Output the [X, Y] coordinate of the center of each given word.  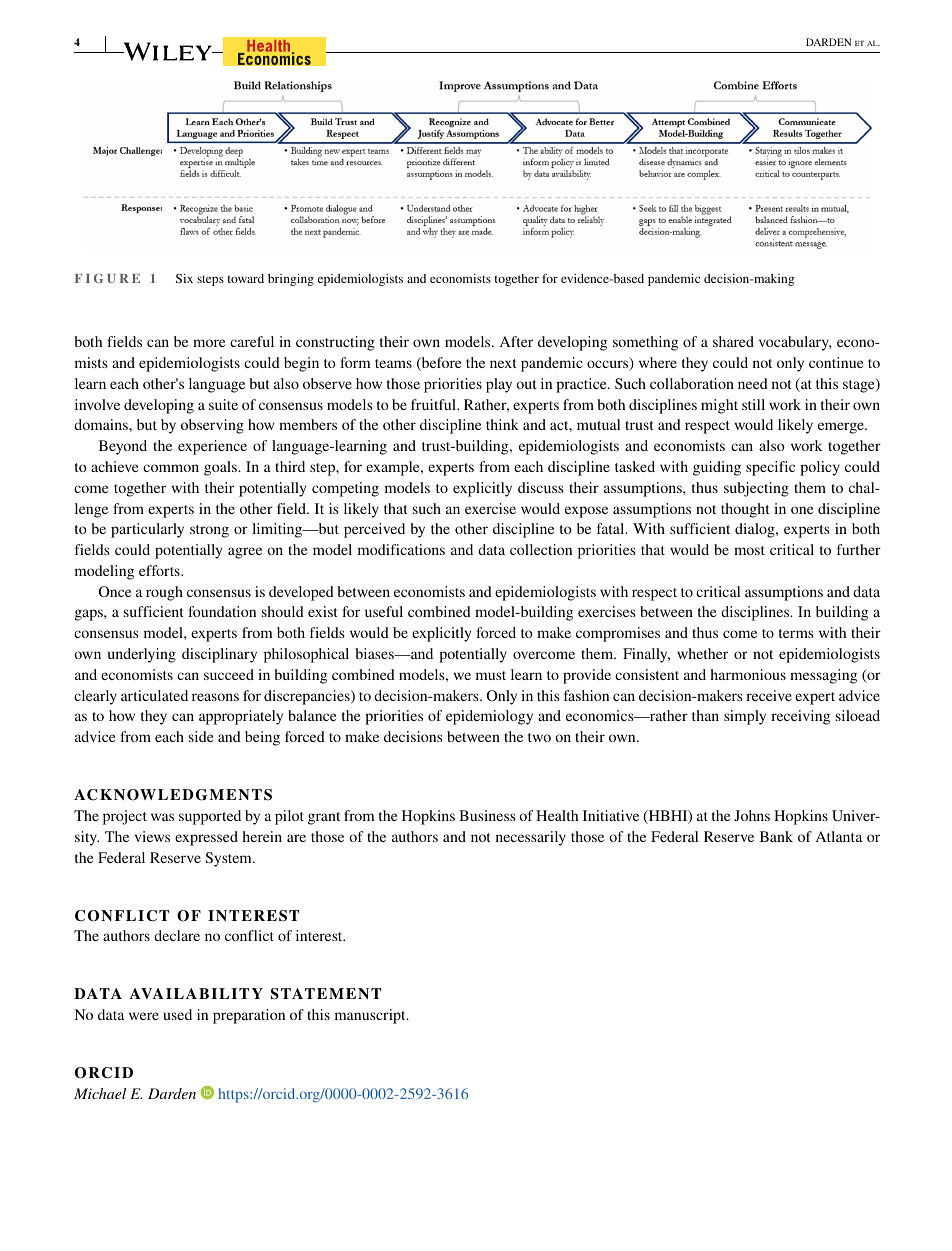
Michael [100, 1093]
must [491, 675]
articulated [154, 695]
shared [733, 341]
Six [184, 278]
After [516, 341]
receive [769, 695]
